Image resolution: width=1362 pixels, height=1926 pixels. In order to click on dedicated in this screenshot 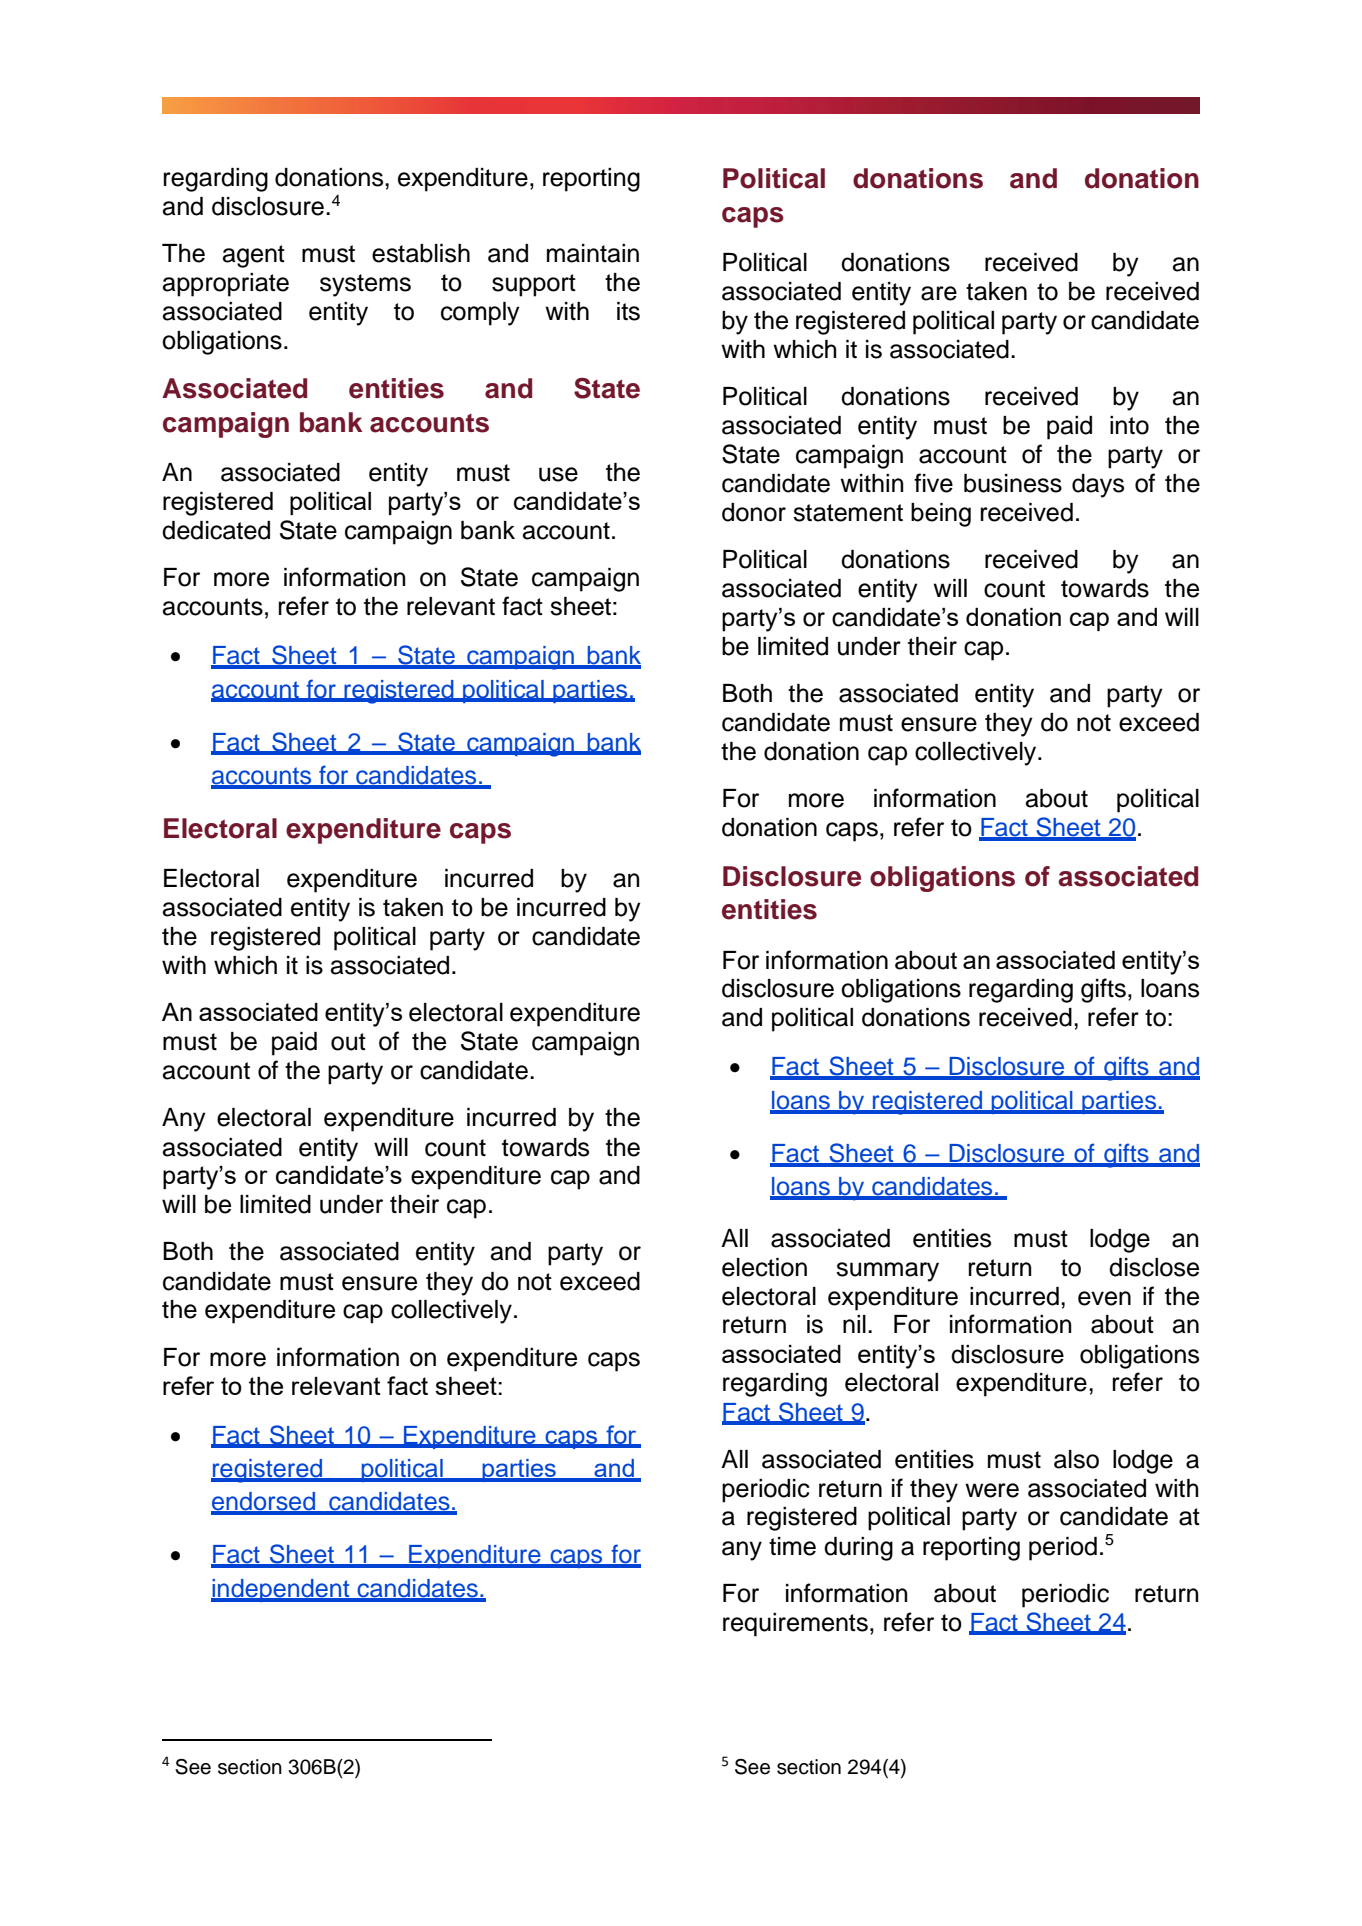, I will do `click(216, 530)`.
